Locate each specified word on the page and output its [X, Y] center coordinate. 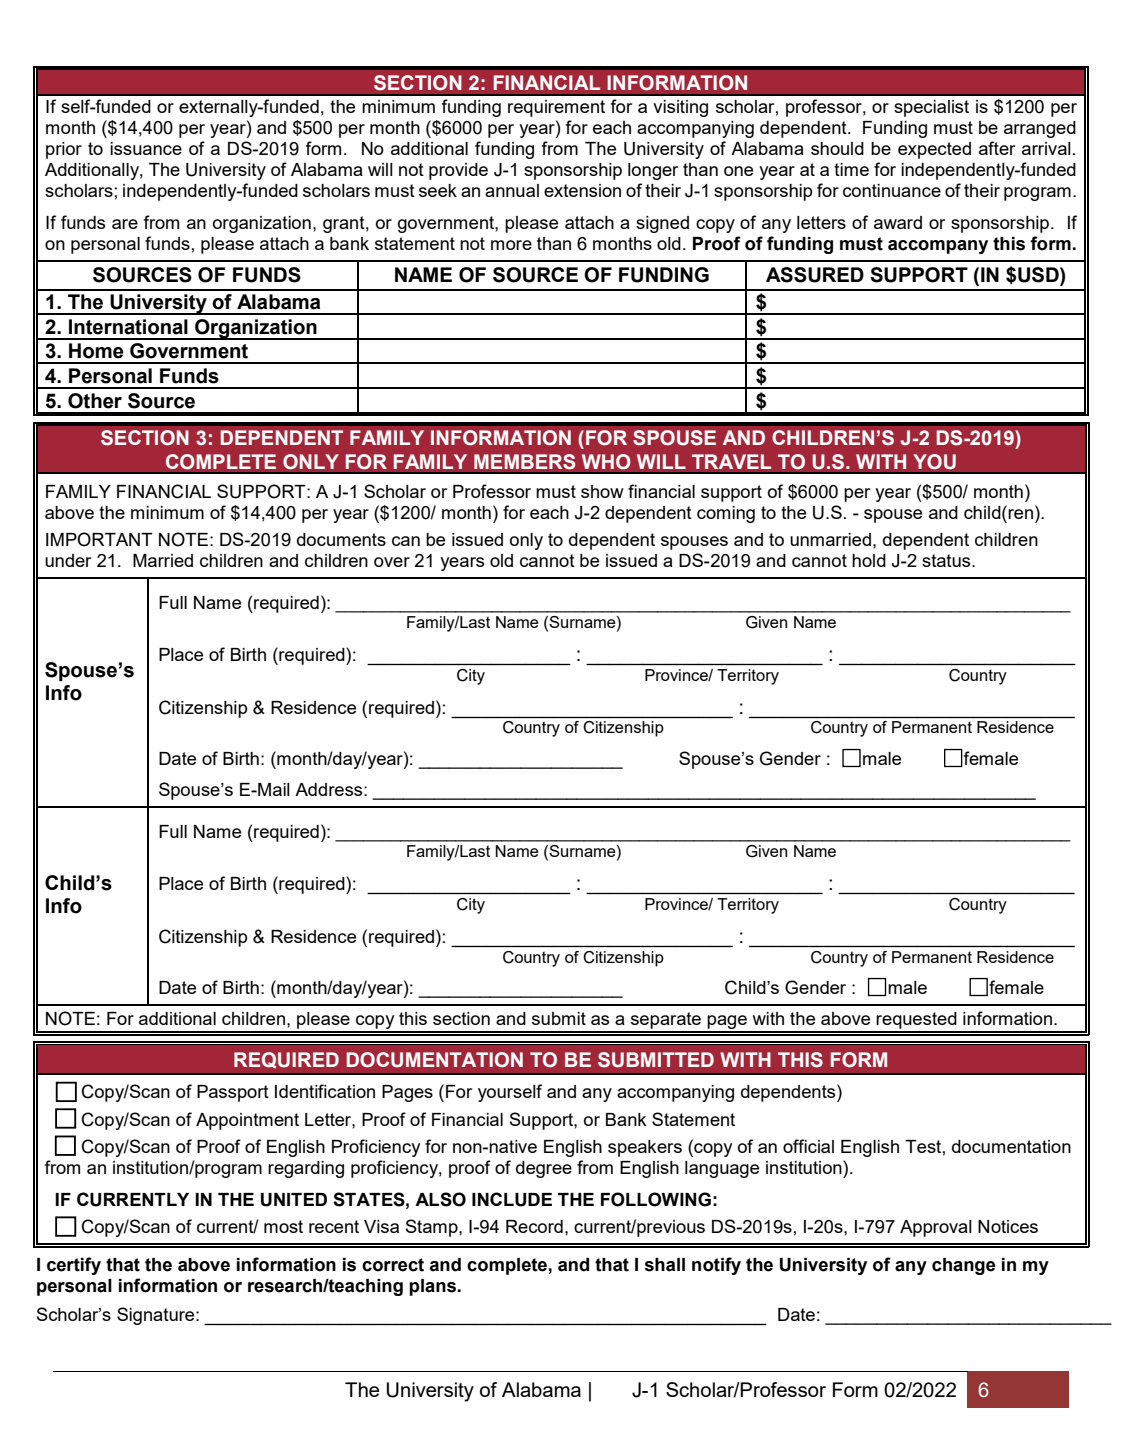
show [602, 491]
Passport [233, 1093]
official [808, 1146]
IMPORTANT [99, 539]
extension [582, 190]
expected [934, 150]
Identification [325, 1091]
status [947, 560]
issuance [146, 148]
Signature [157, 1316]
